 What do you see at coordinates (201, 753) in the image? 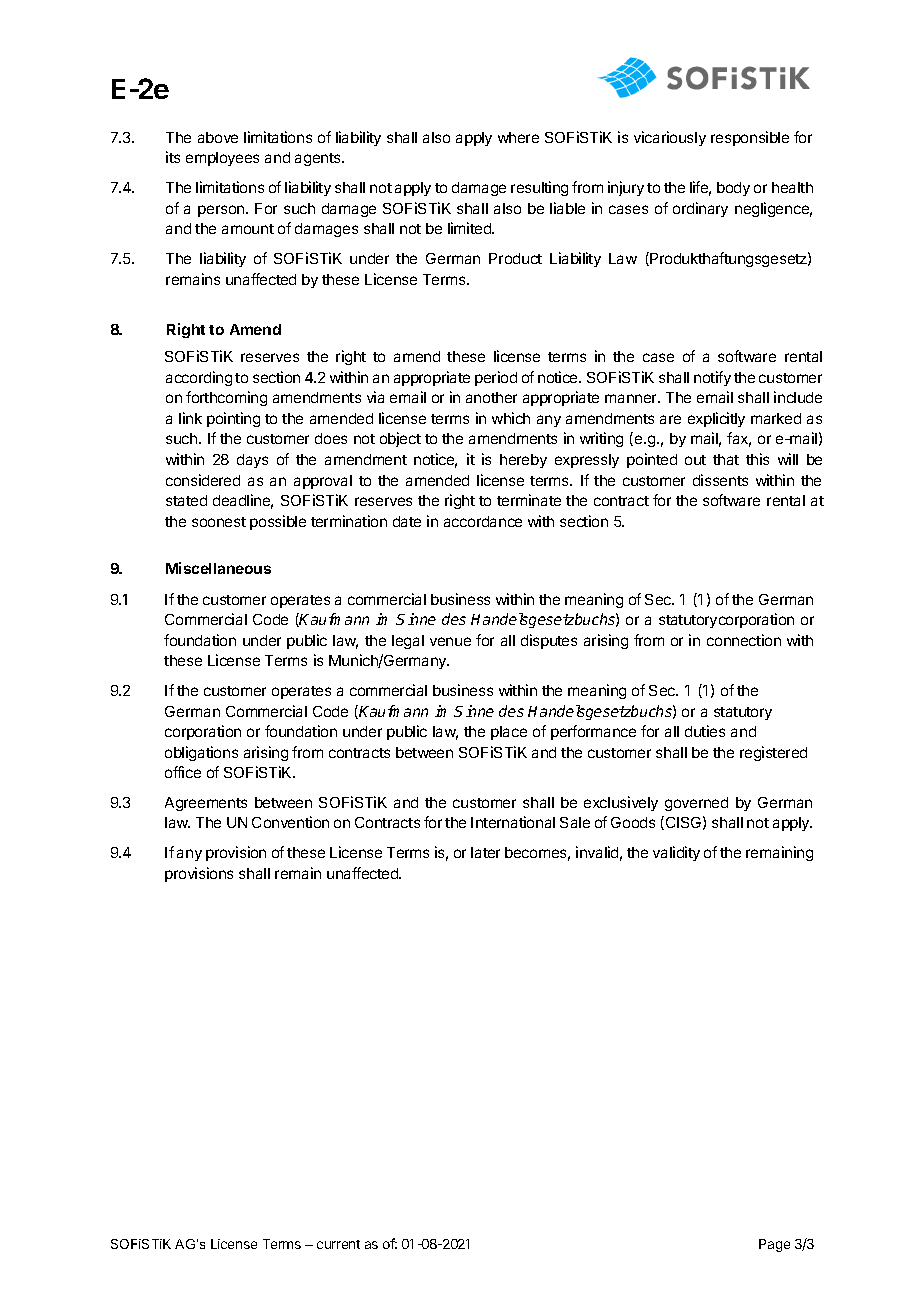
I see `obligations` at bounding box center [201, 753].
